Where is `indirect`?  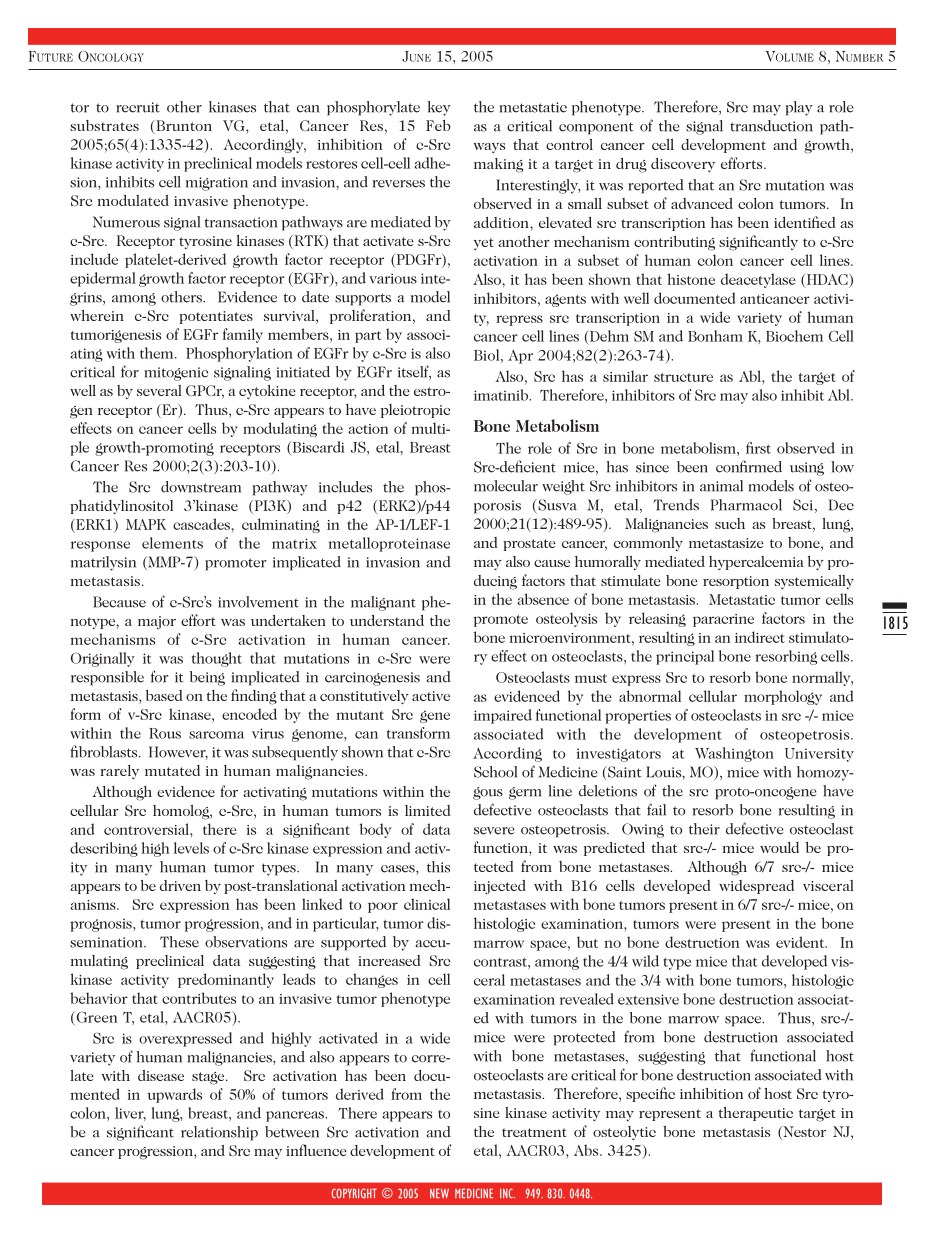
indirect is located at coordinates (760, 637).
